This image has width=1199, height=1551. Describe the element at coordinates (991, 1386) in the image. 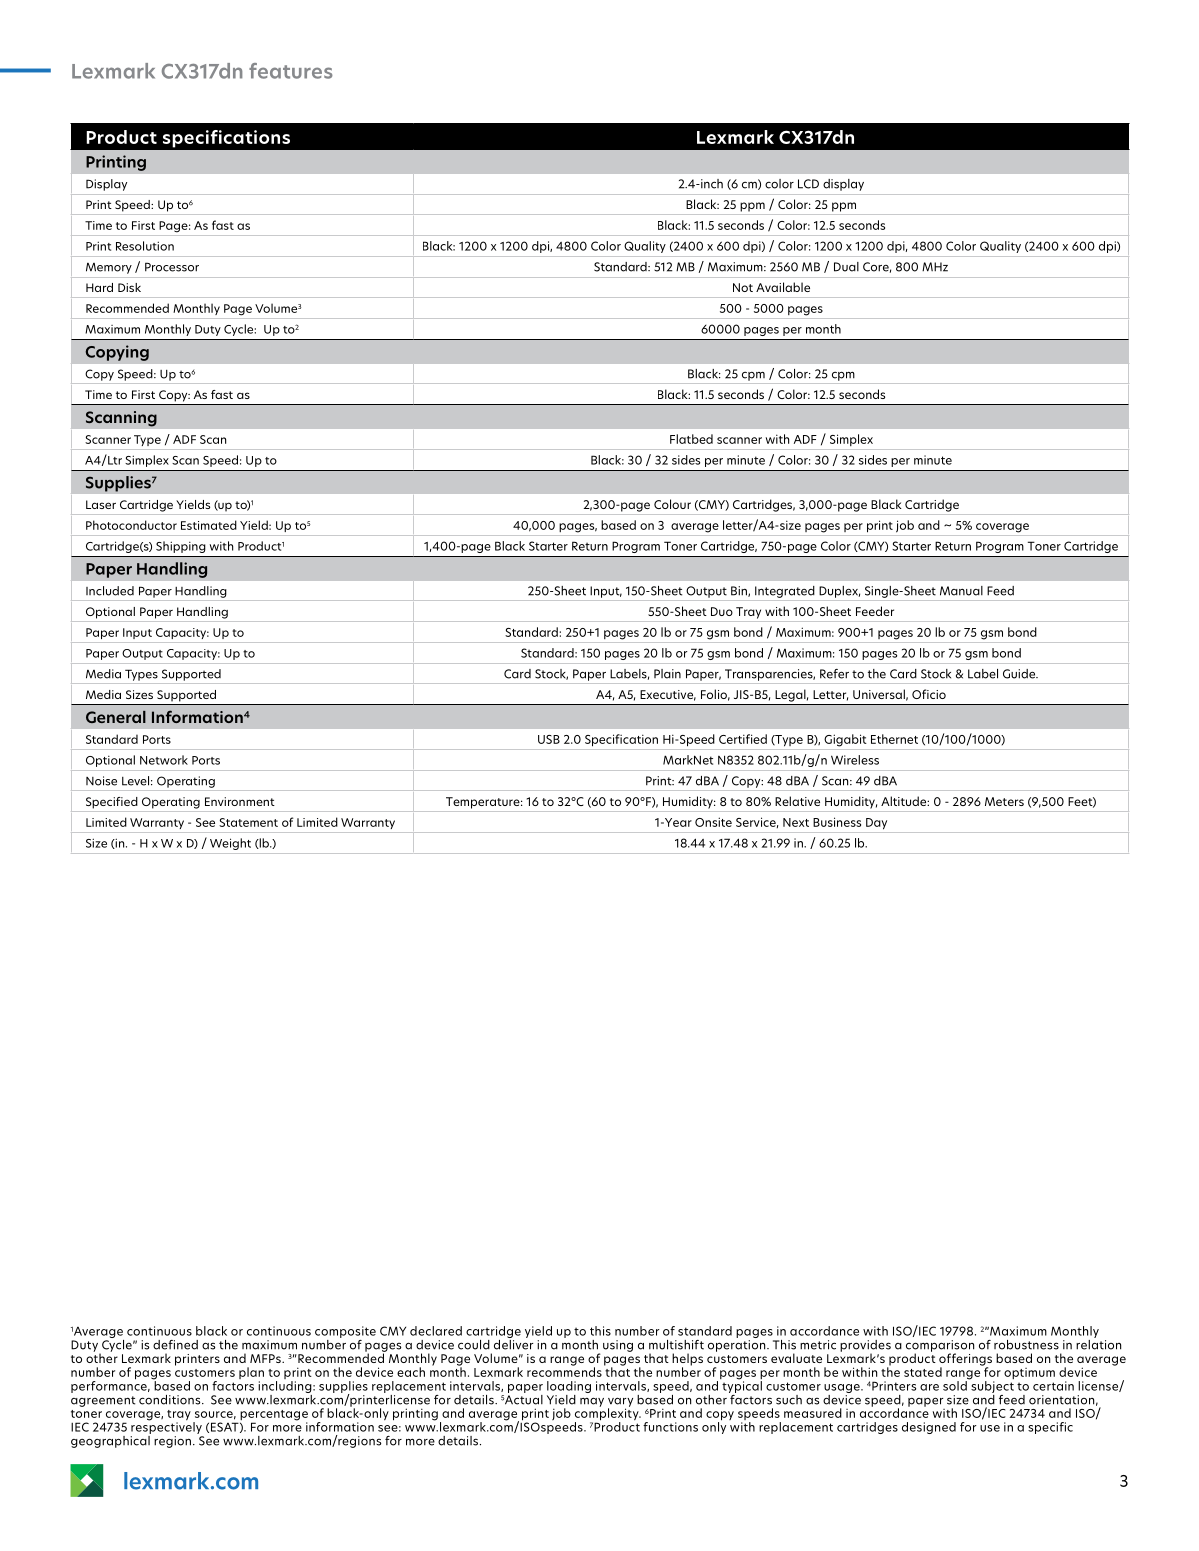

I see `subject` at that location.
